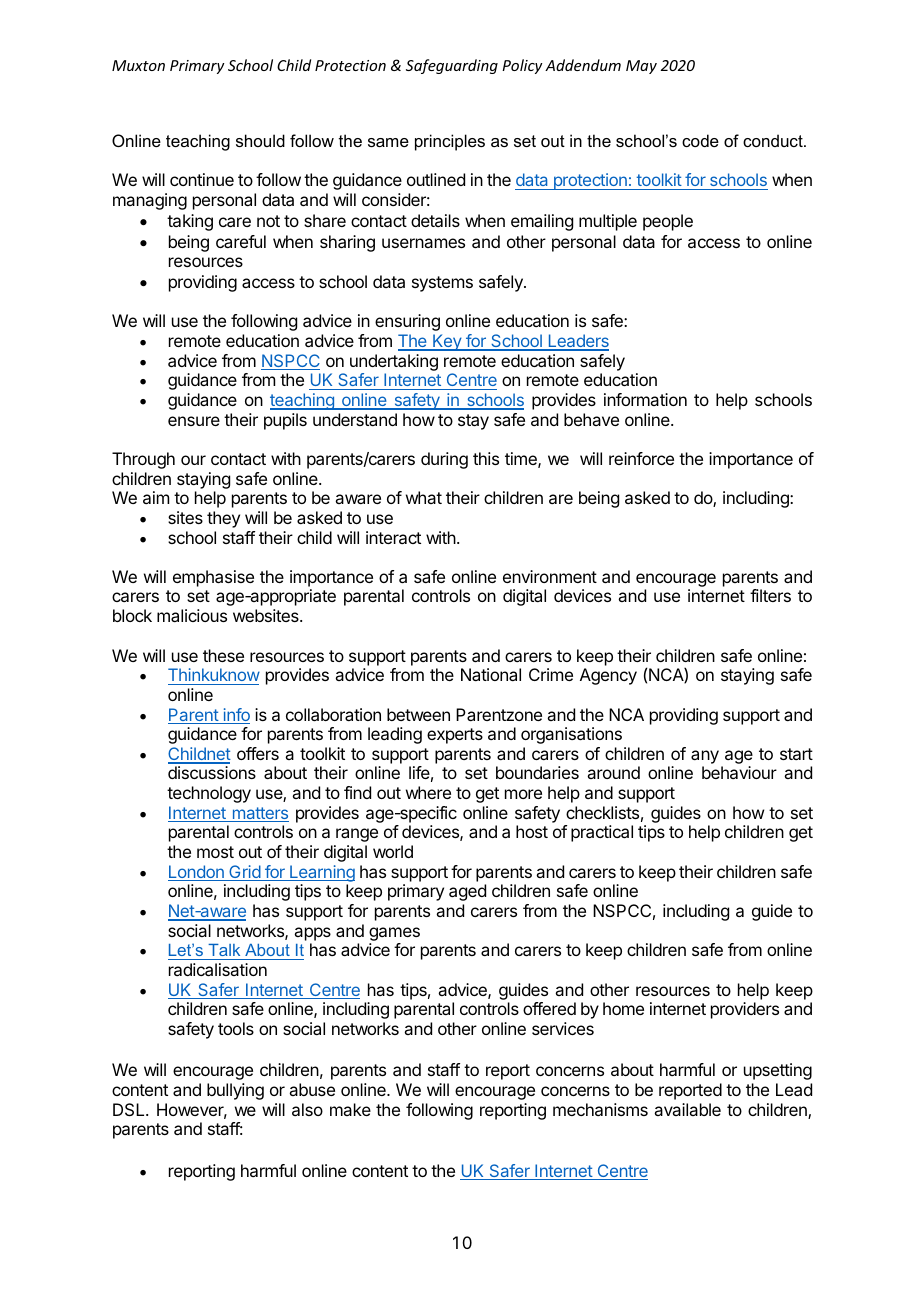 Image resolution: width=924 pixels, height=1308 pixels. I want to click on code, so click(700, 140).
